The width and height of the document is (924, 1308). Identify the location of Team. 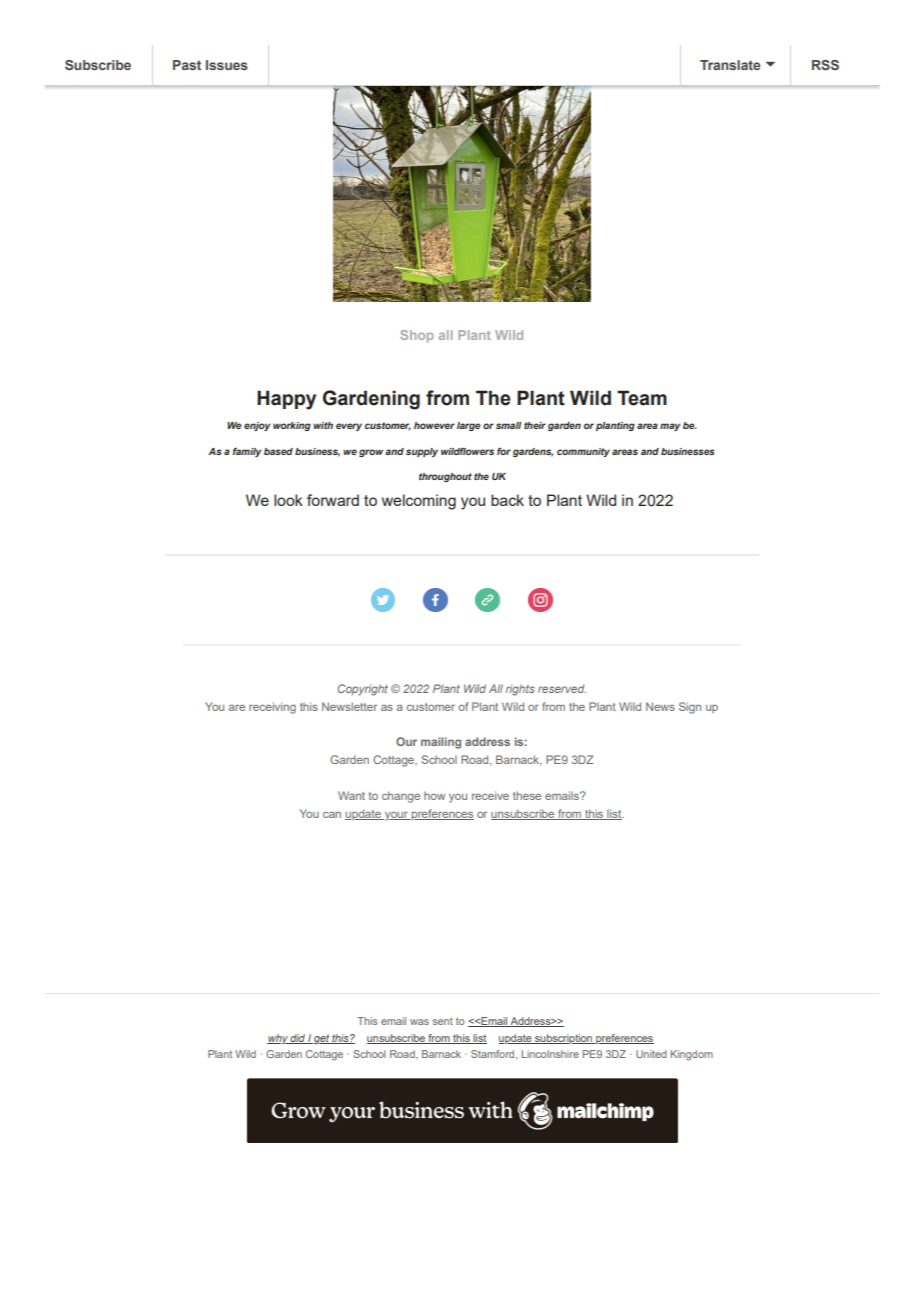
(642, 398).
